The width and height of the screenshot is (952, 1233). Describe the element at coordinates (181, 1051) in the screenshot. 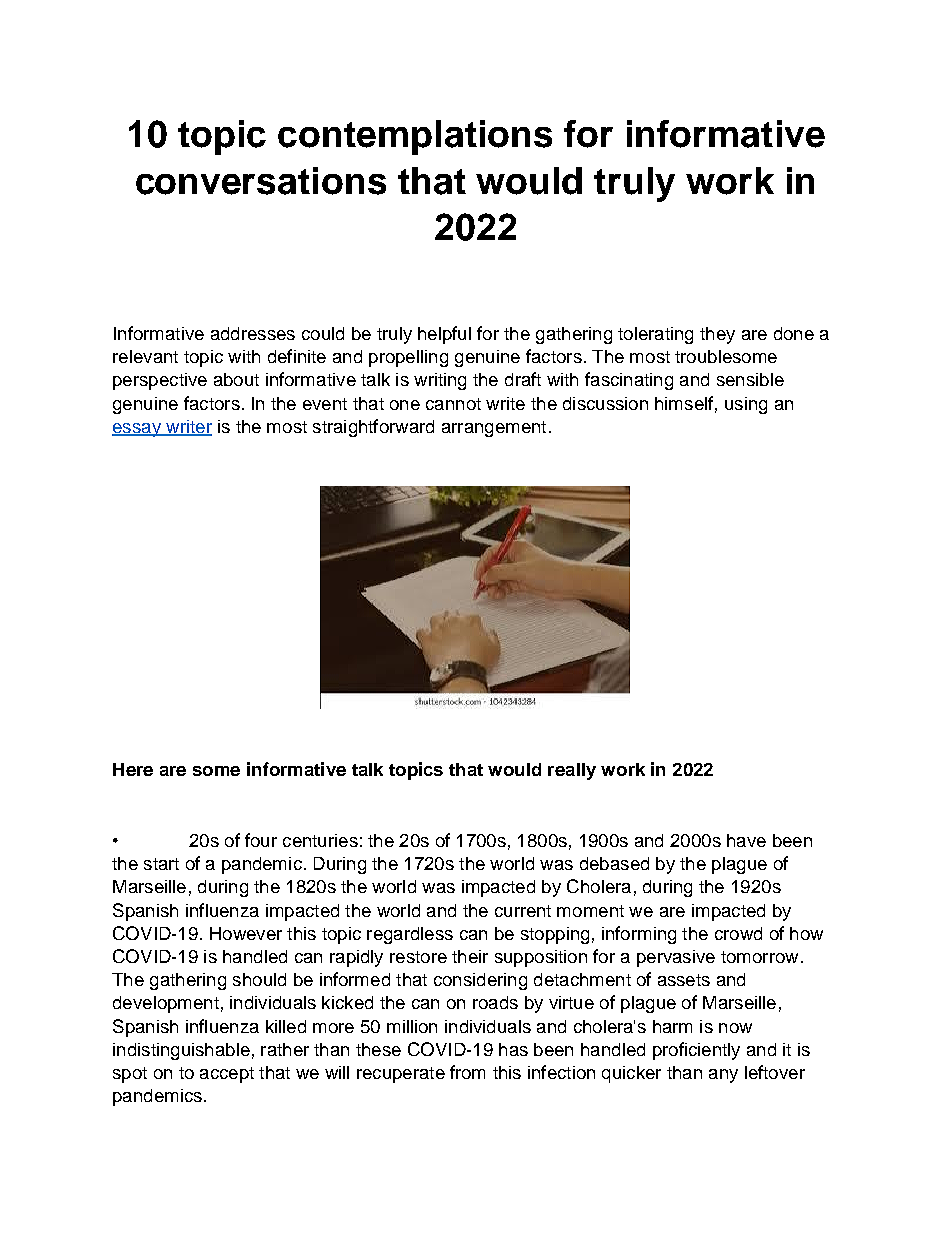

I see `indistinguishable` at that location.
